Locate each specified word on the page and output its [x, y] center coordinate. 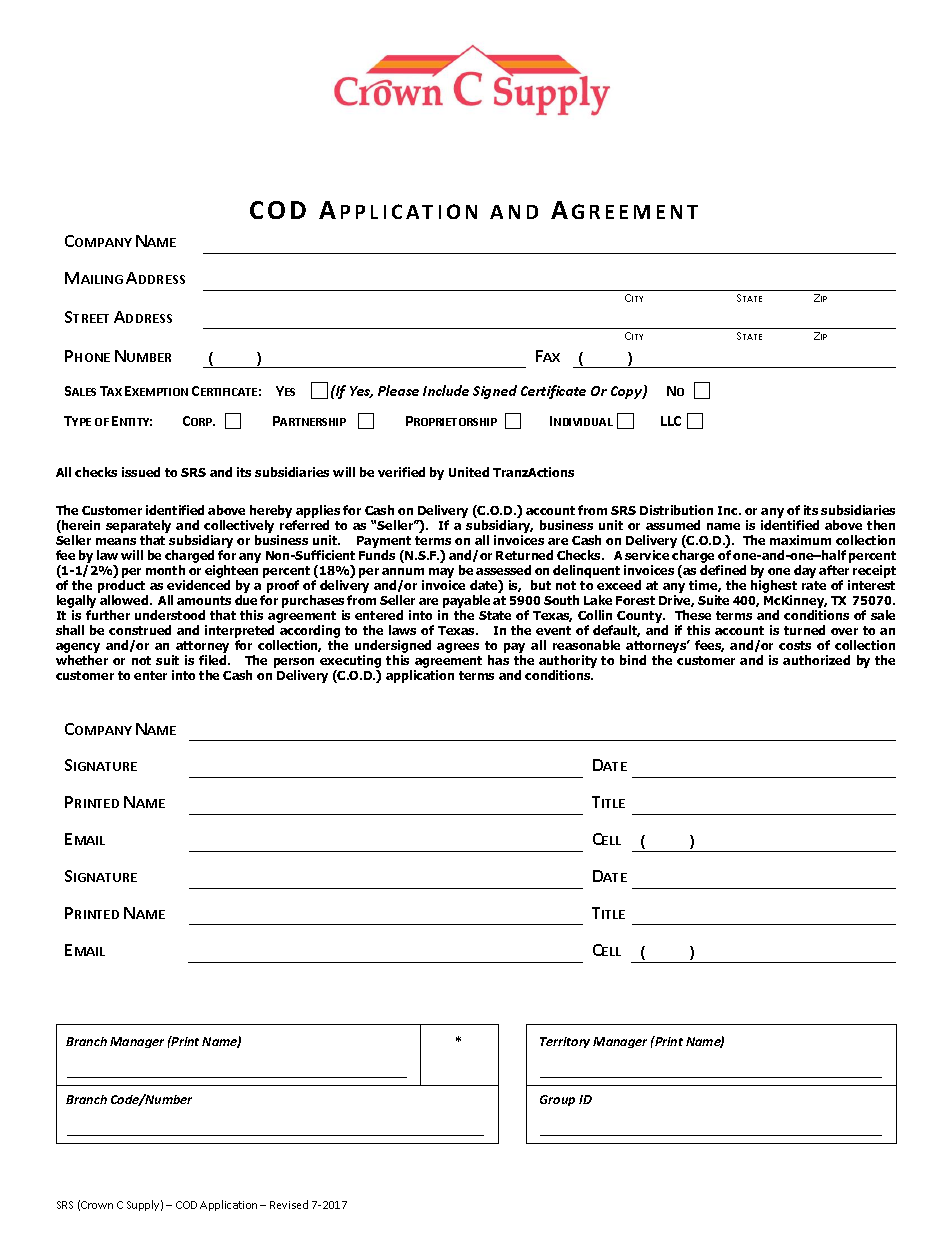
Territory [565, 1042]
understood [170, 615]
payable [466, 603]
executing [350, 663]
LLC [671, 421]
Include [446, 390]
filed [214, 660]
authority [568, 663]
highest [774, 586]
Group [557, 1100]
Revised [289, 1204]
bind [633, 660]
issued [141, 472]
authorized [816, 660]
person [294, 664]
